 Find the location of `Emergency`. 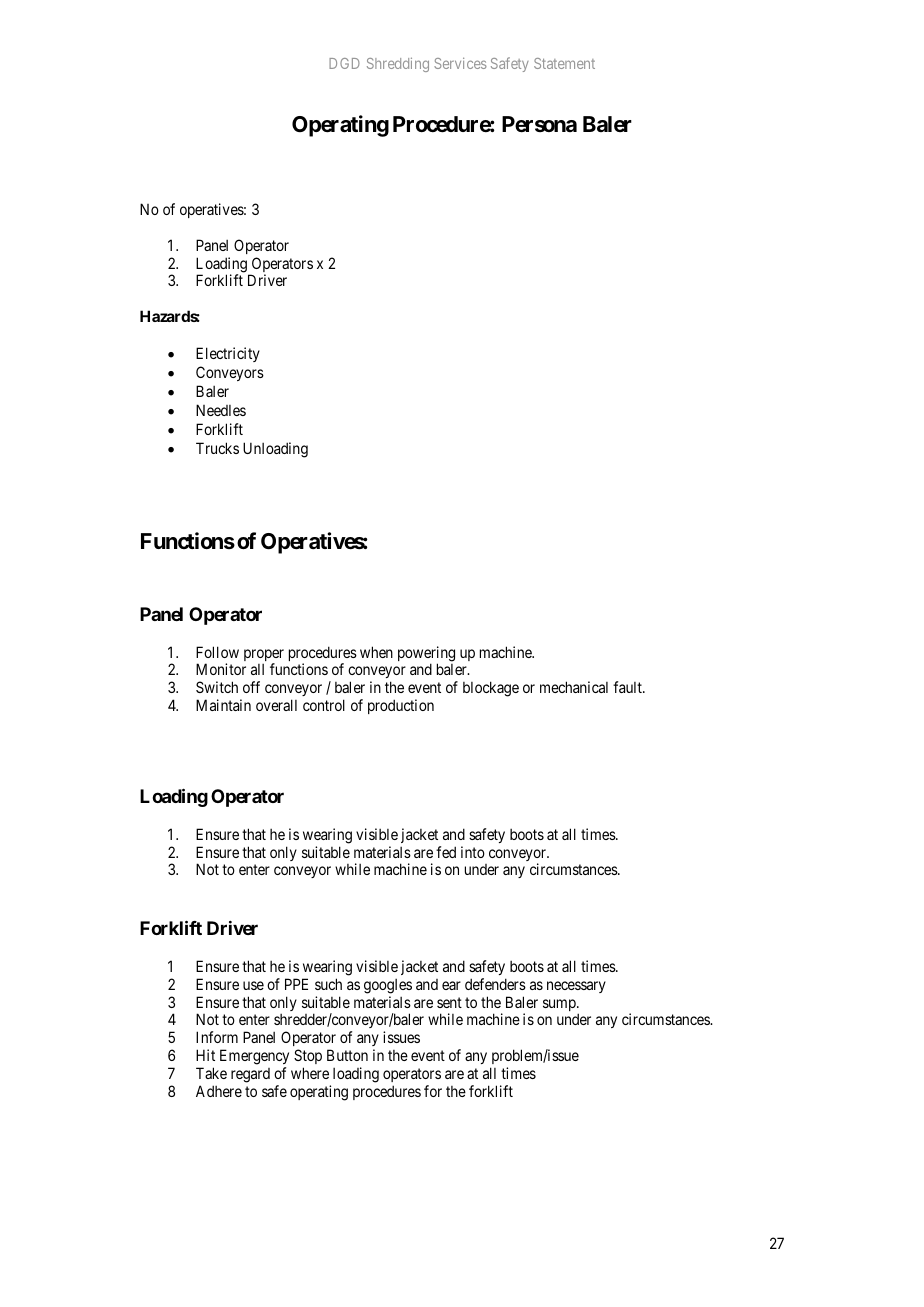

Emergency is located at coordinates (254, 1058).
